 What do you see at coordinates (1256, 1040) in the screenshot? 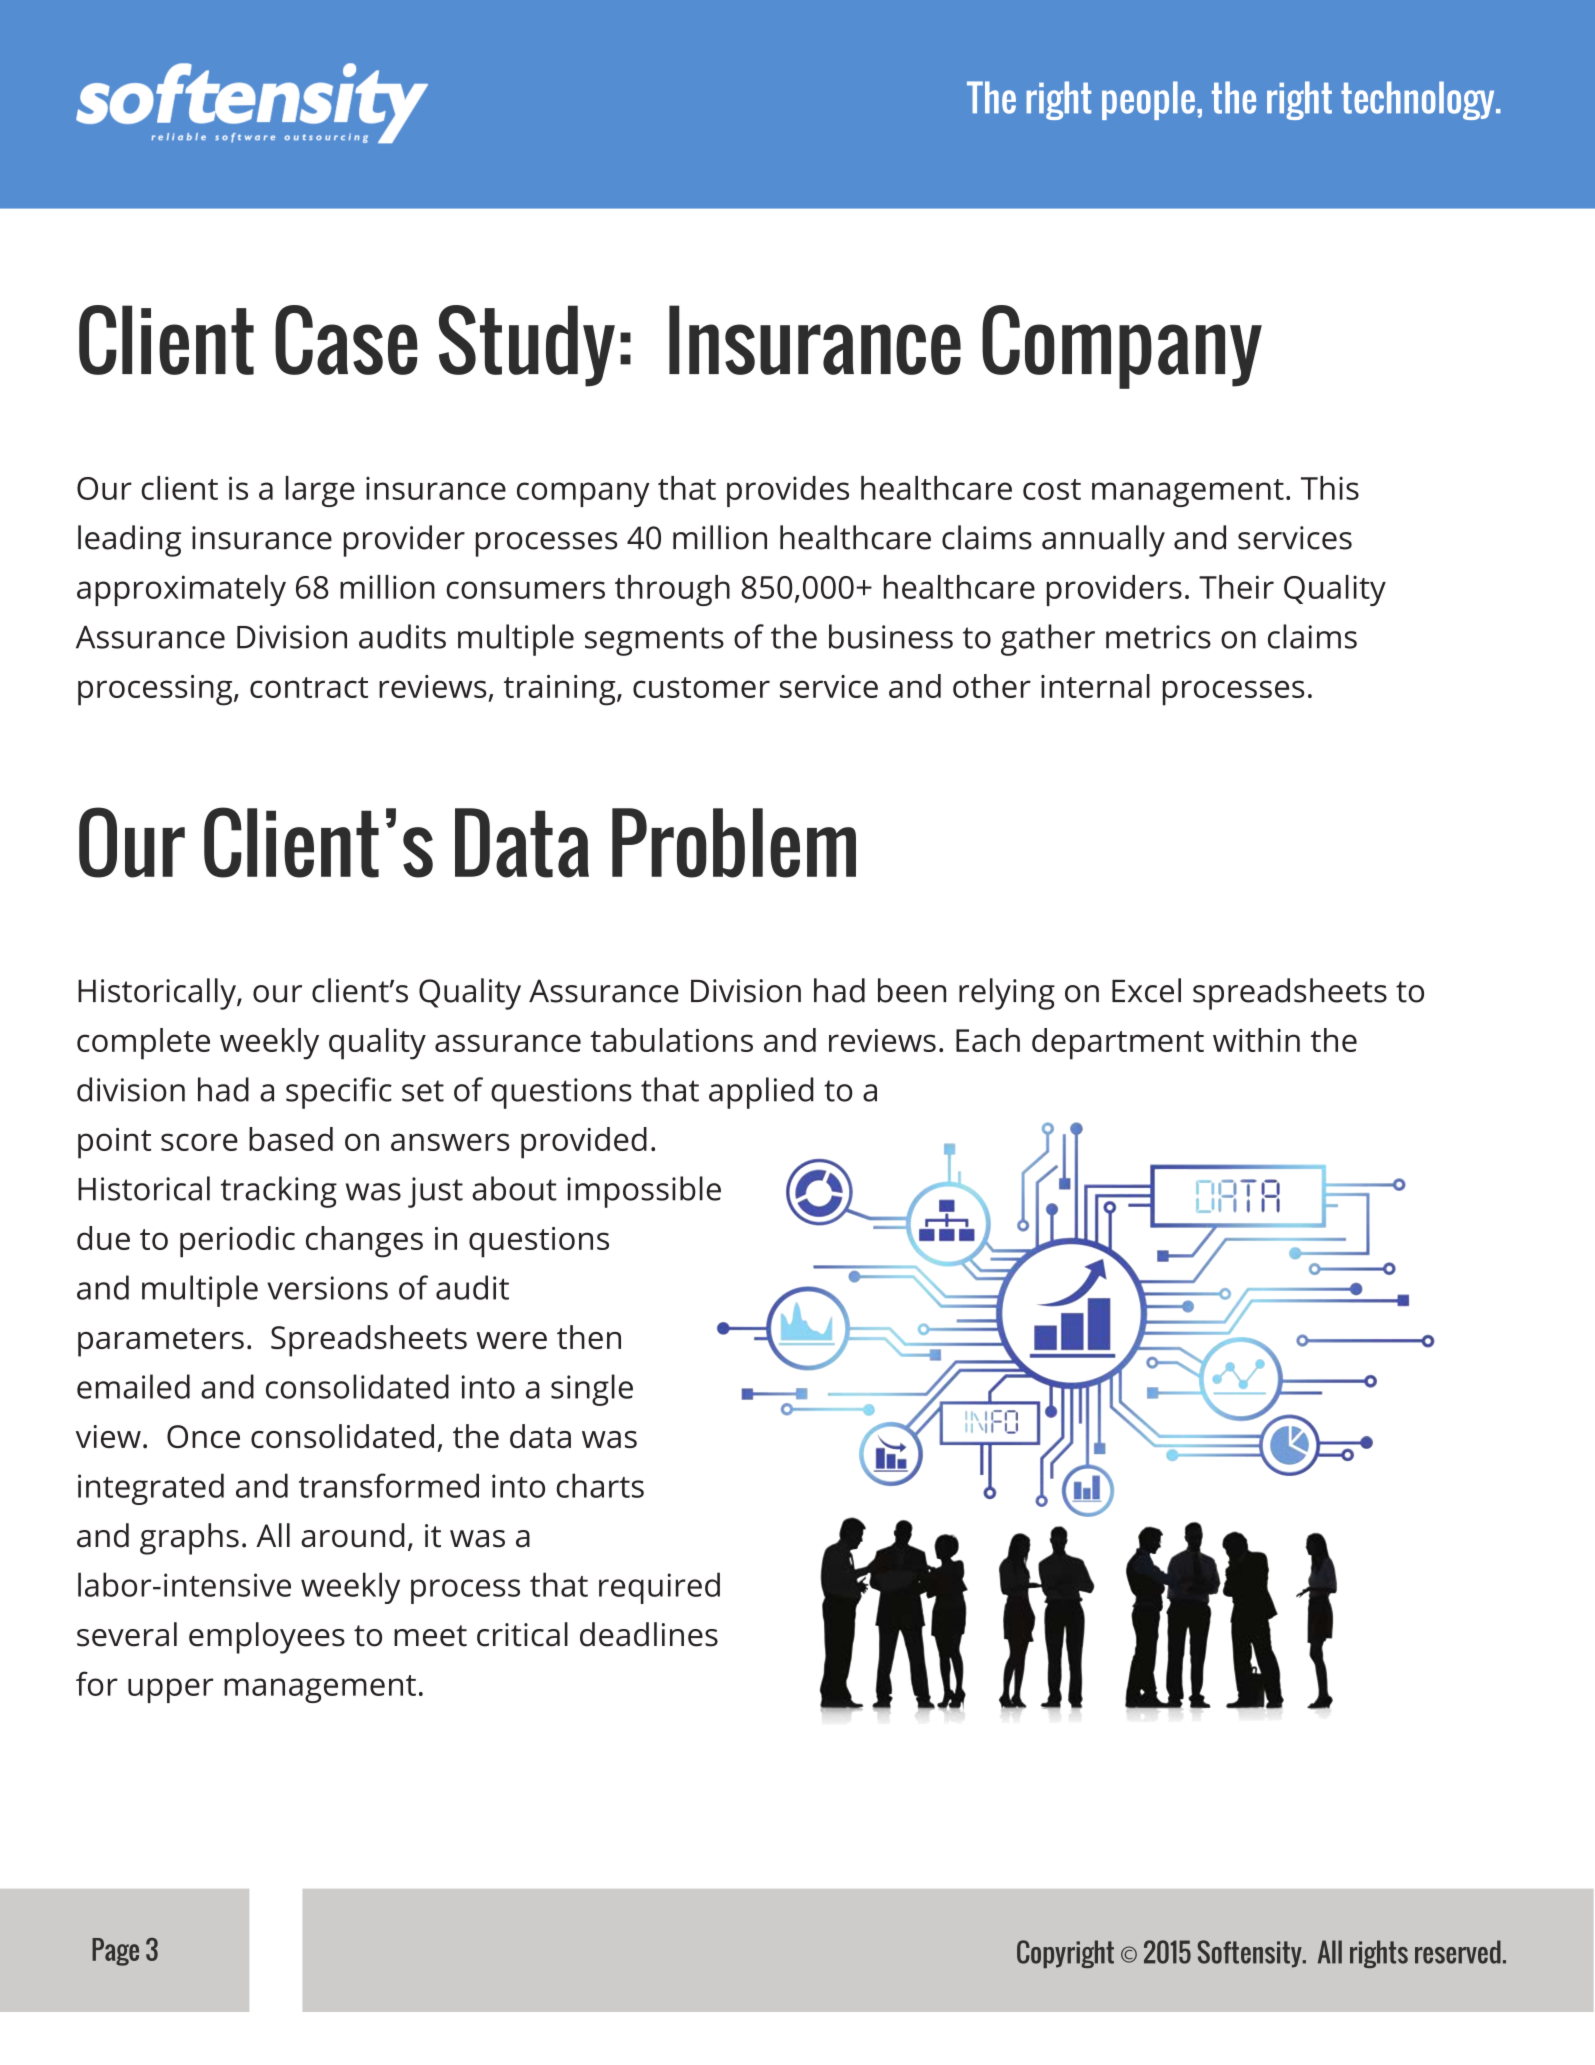
I see `within` at bounding box center [1256, 1040].
